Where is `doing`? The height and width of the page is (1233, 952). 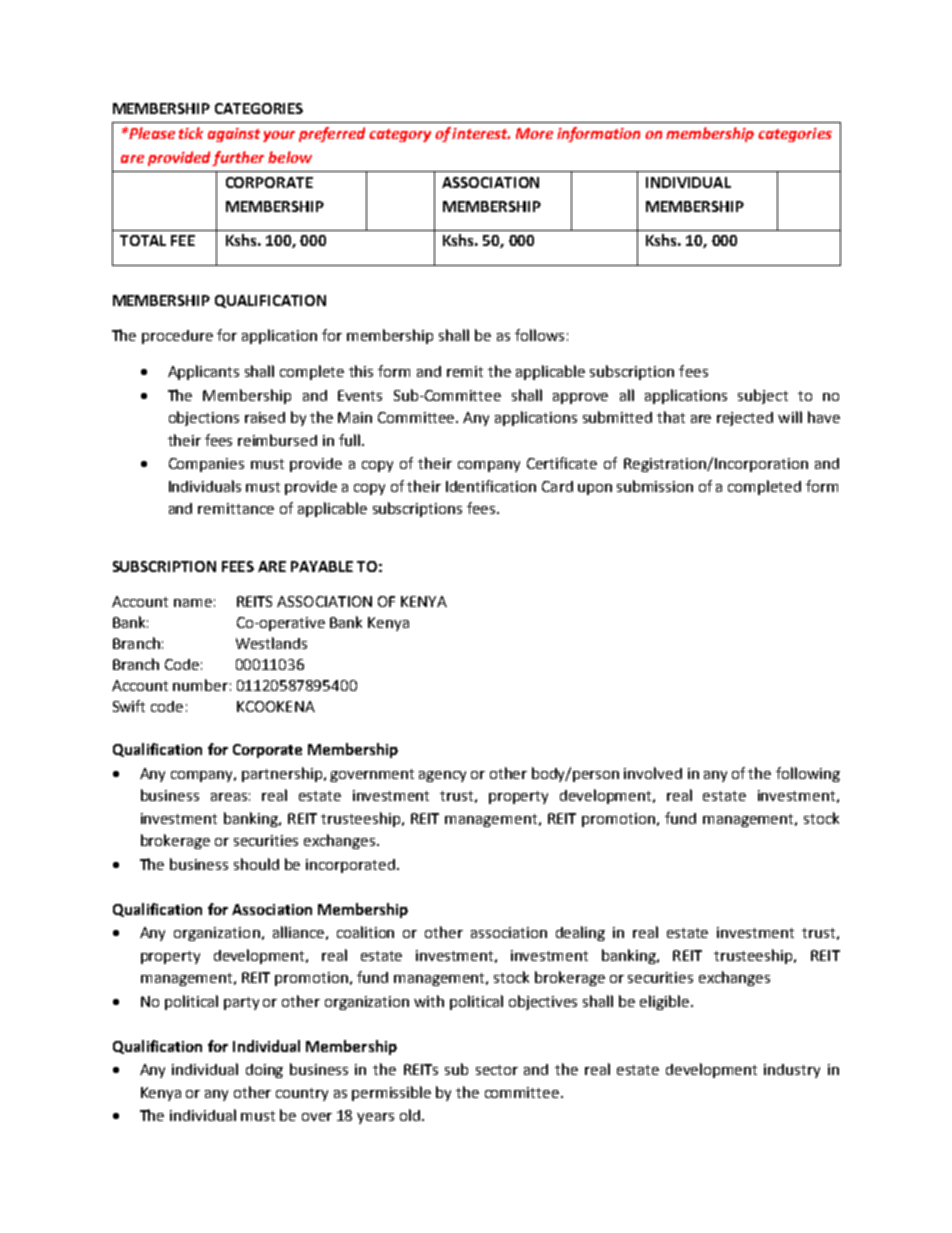 doing is located at coordinates (264, 1071).
